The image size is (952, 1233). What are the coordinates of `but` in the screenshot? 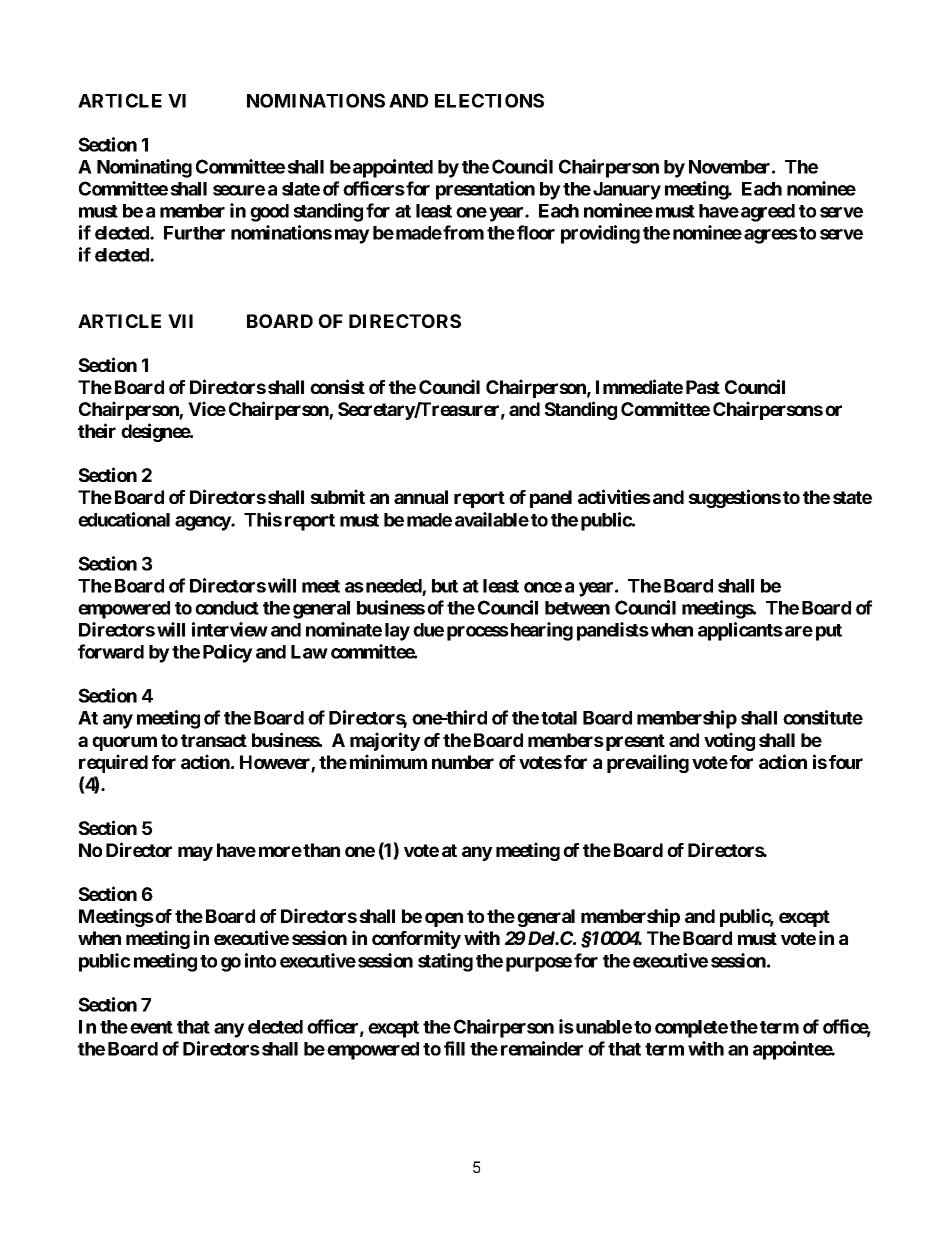 It's located at (445, 586).
